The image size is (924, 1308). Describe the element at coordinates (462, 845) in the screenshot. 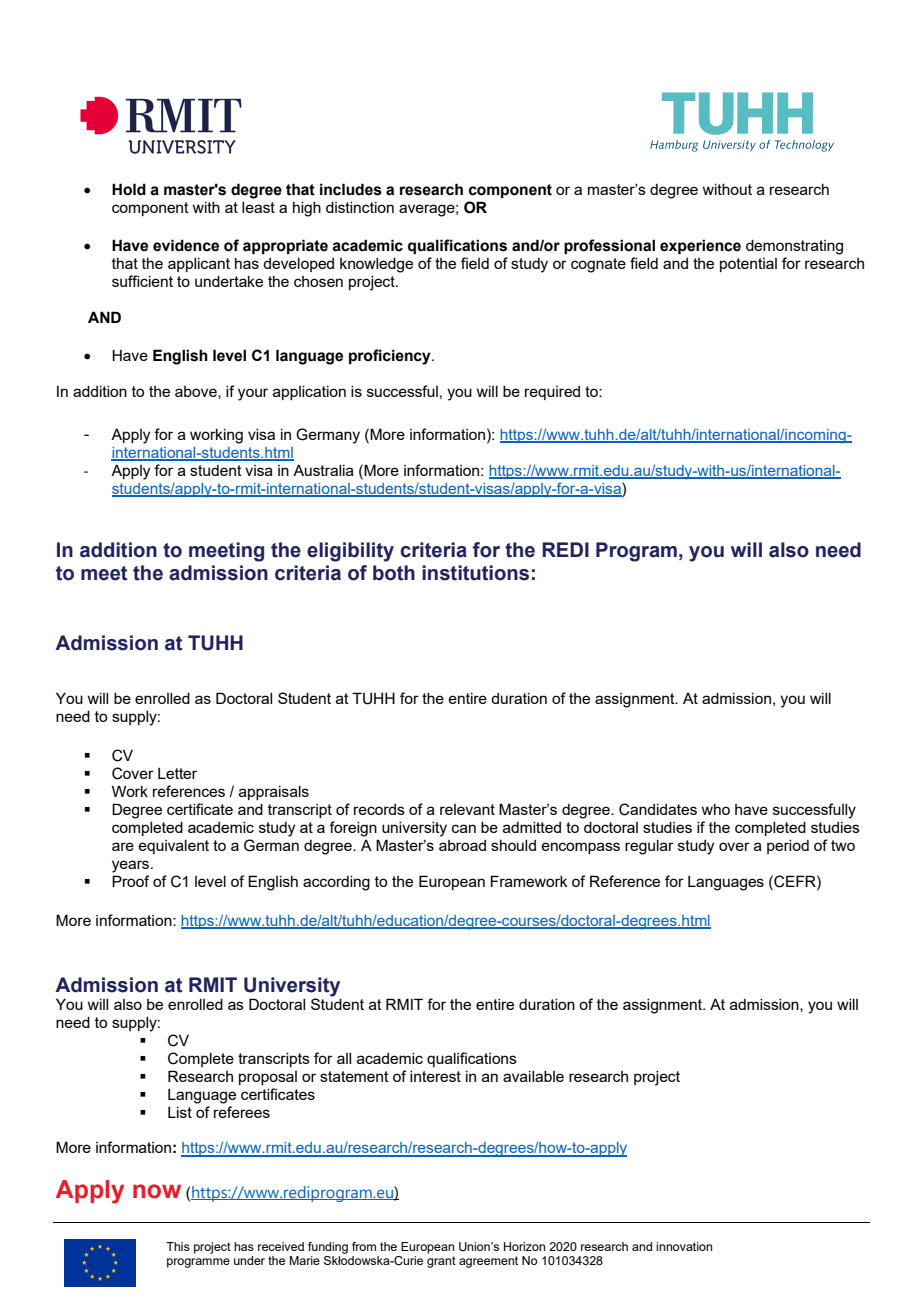

I see `abroad` at that location.
